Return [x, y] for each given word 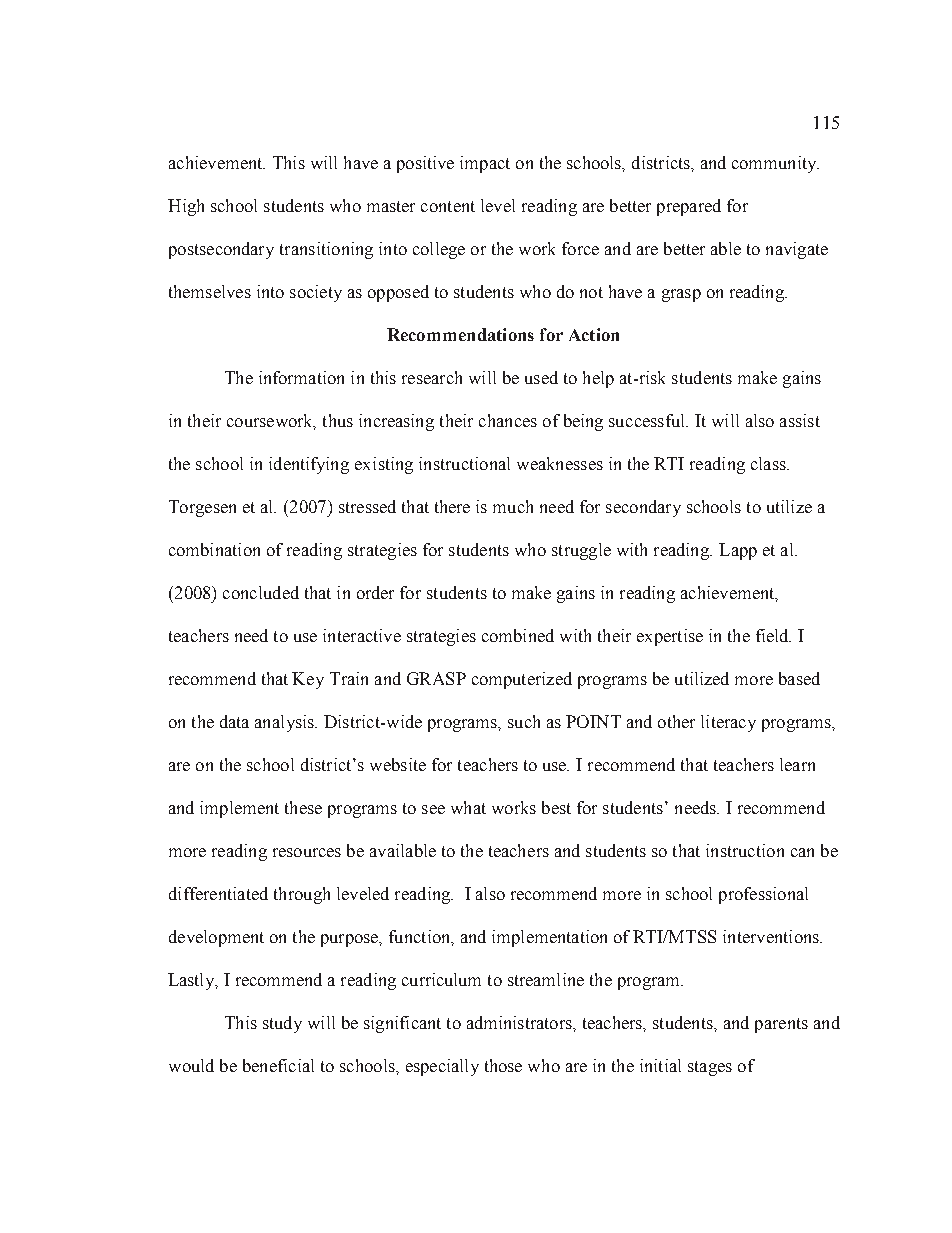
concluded [261, 592]
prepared [689, 207]
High [186, 207]
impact [485, 164]
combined [518, 635]
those [503, 1065]
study [282, 1024]
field [773, 635]
